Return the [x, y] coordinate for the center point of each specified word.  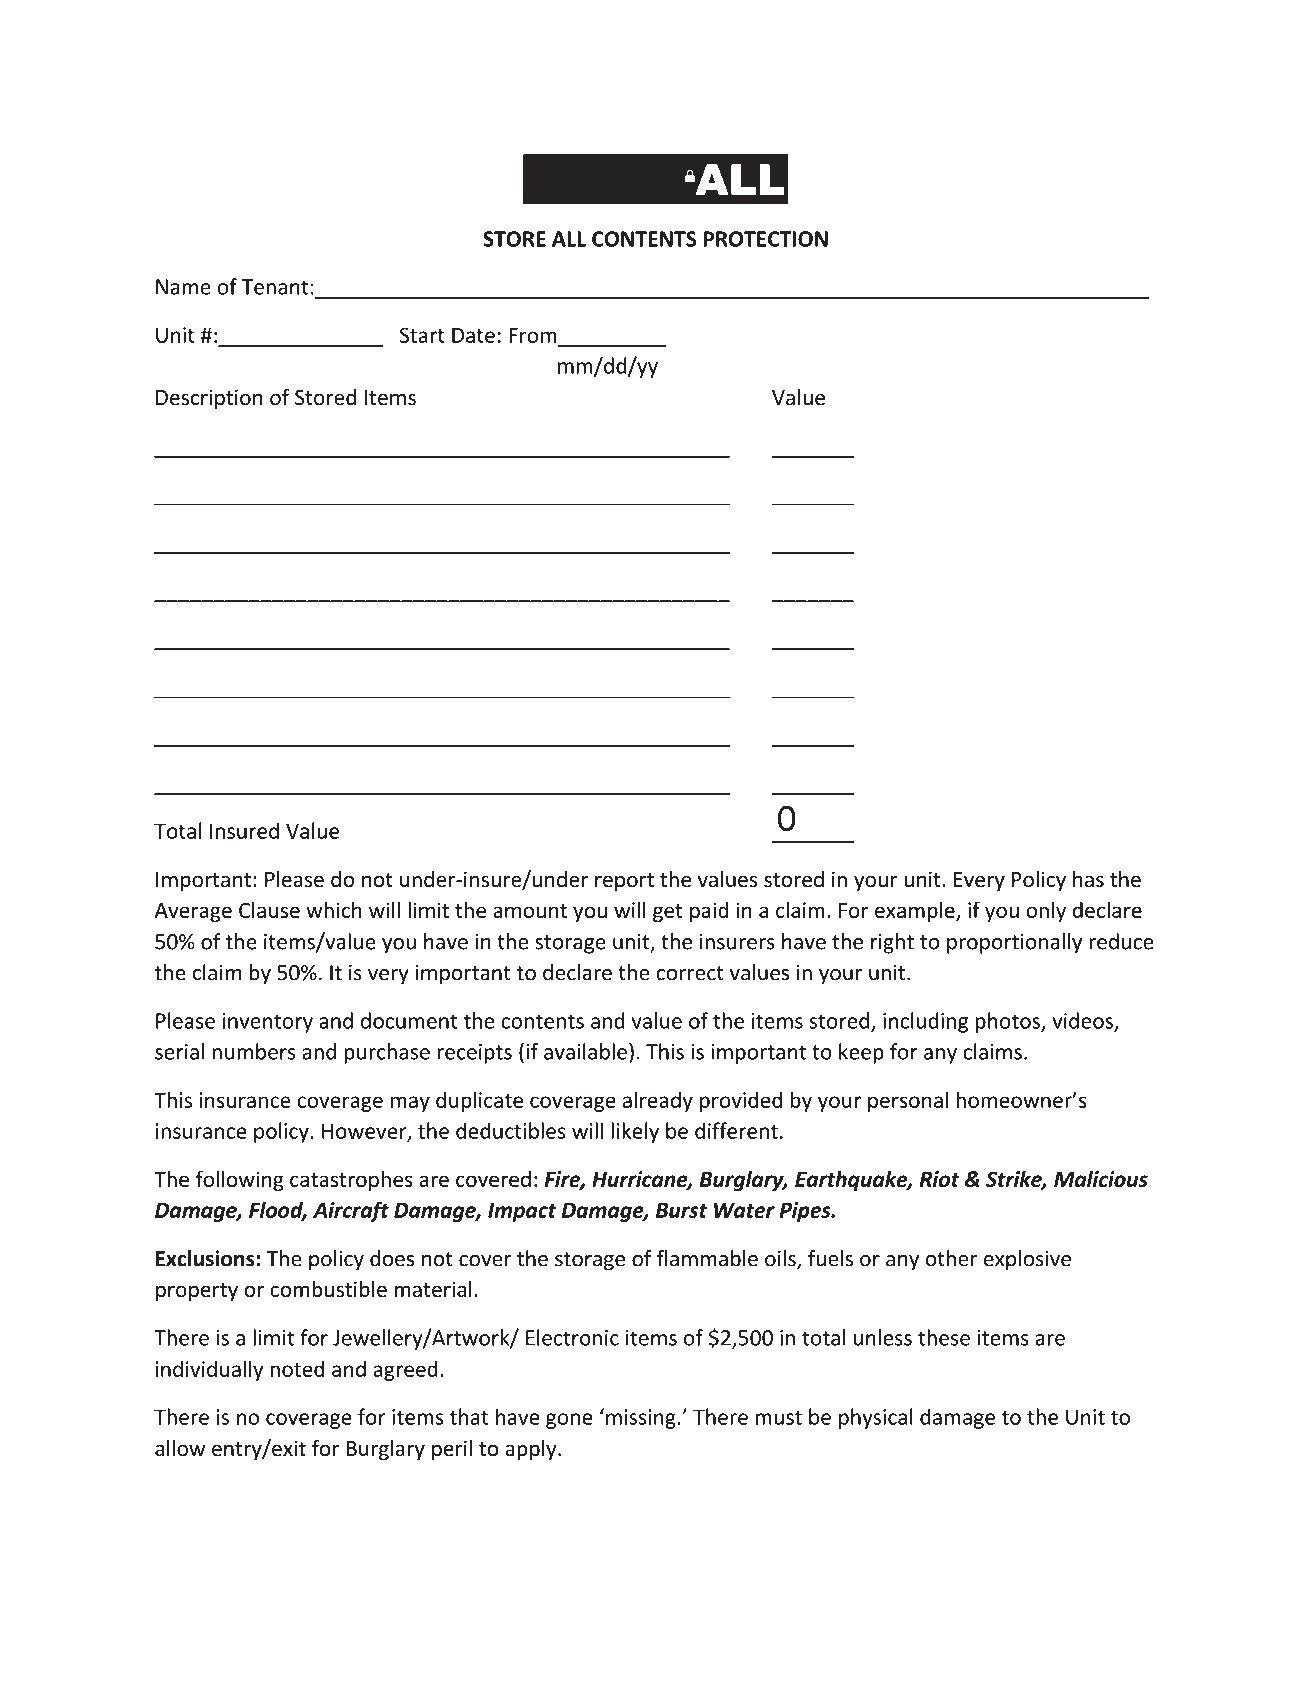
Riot [939, 1179]
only [1046, 912]
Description [209, 399]
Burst [681, 1210]
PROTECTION [766, 239]
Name [183, 287]
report [624, 882]
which [334, 909]
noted [297, 1368]
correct [690, 973]
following [240, 1180]
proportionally [1014, 943]
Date [473, 335]
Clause [269, 909]
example [916, 911]
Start [422, 335]
